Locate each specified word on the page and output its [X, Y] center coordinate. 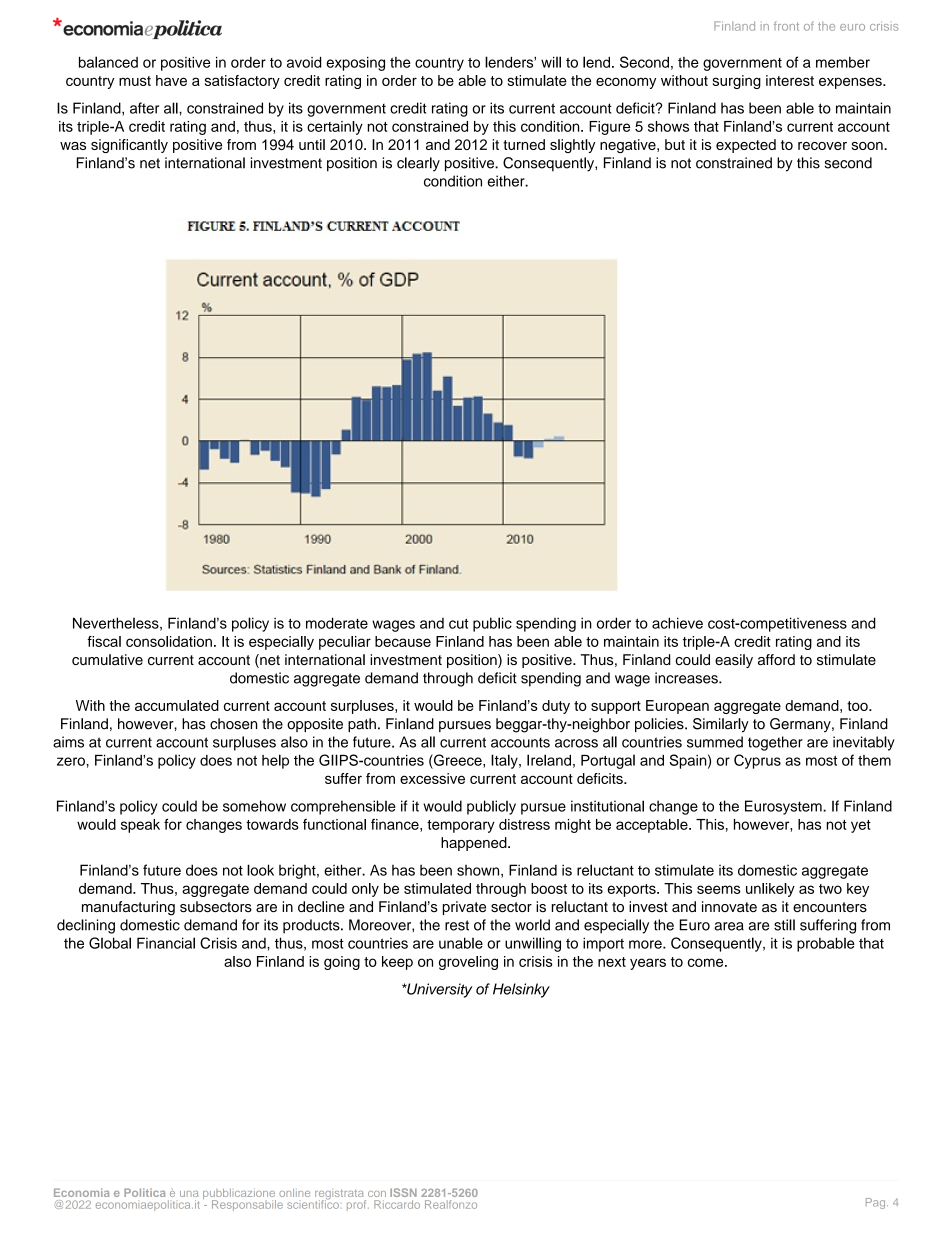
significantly [129, 146]
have [171, 80]
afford [776, 659]
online [294, 1192]
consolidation [169, 641]
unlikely [770, 890]
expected [746, 146]
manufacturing [128, 908]
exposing [355, 64]
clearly [418, 164]
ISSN [403, 1192]
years [648, 964]
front [786, 26]
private [464, 908]
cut [458, 623]
